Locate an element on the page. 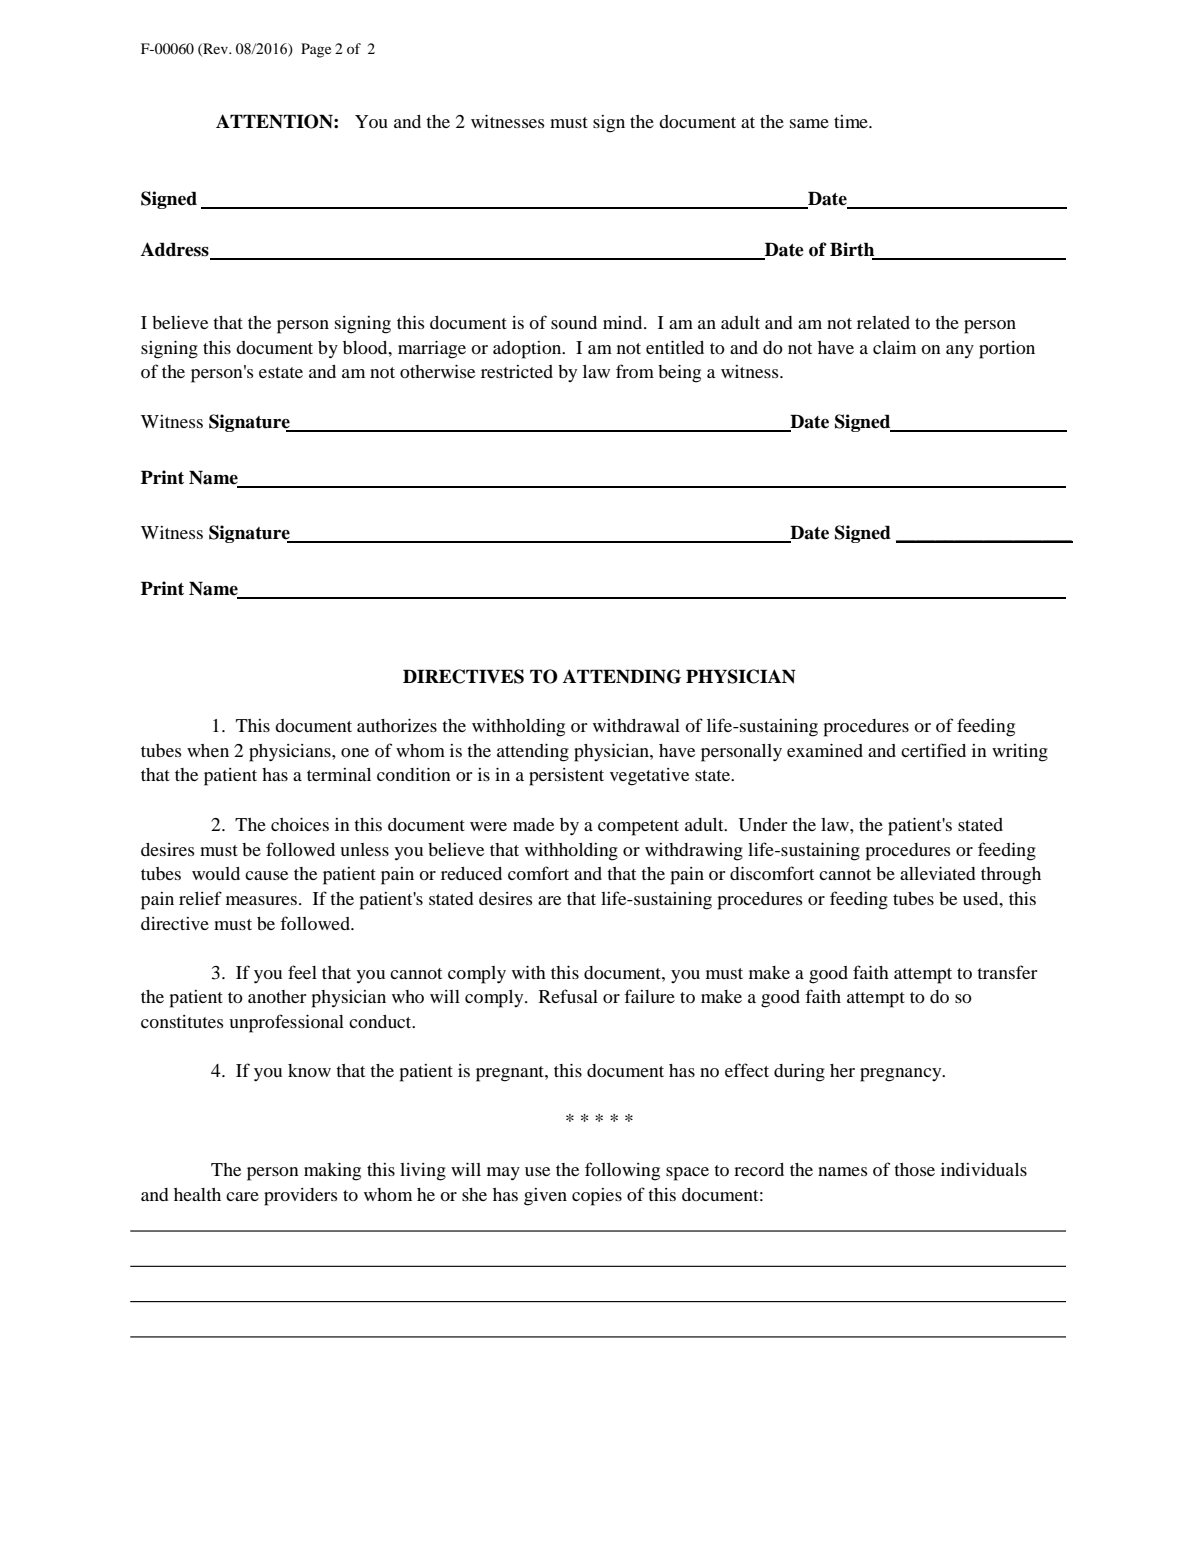  blood is located at coordinates (366, 347).
